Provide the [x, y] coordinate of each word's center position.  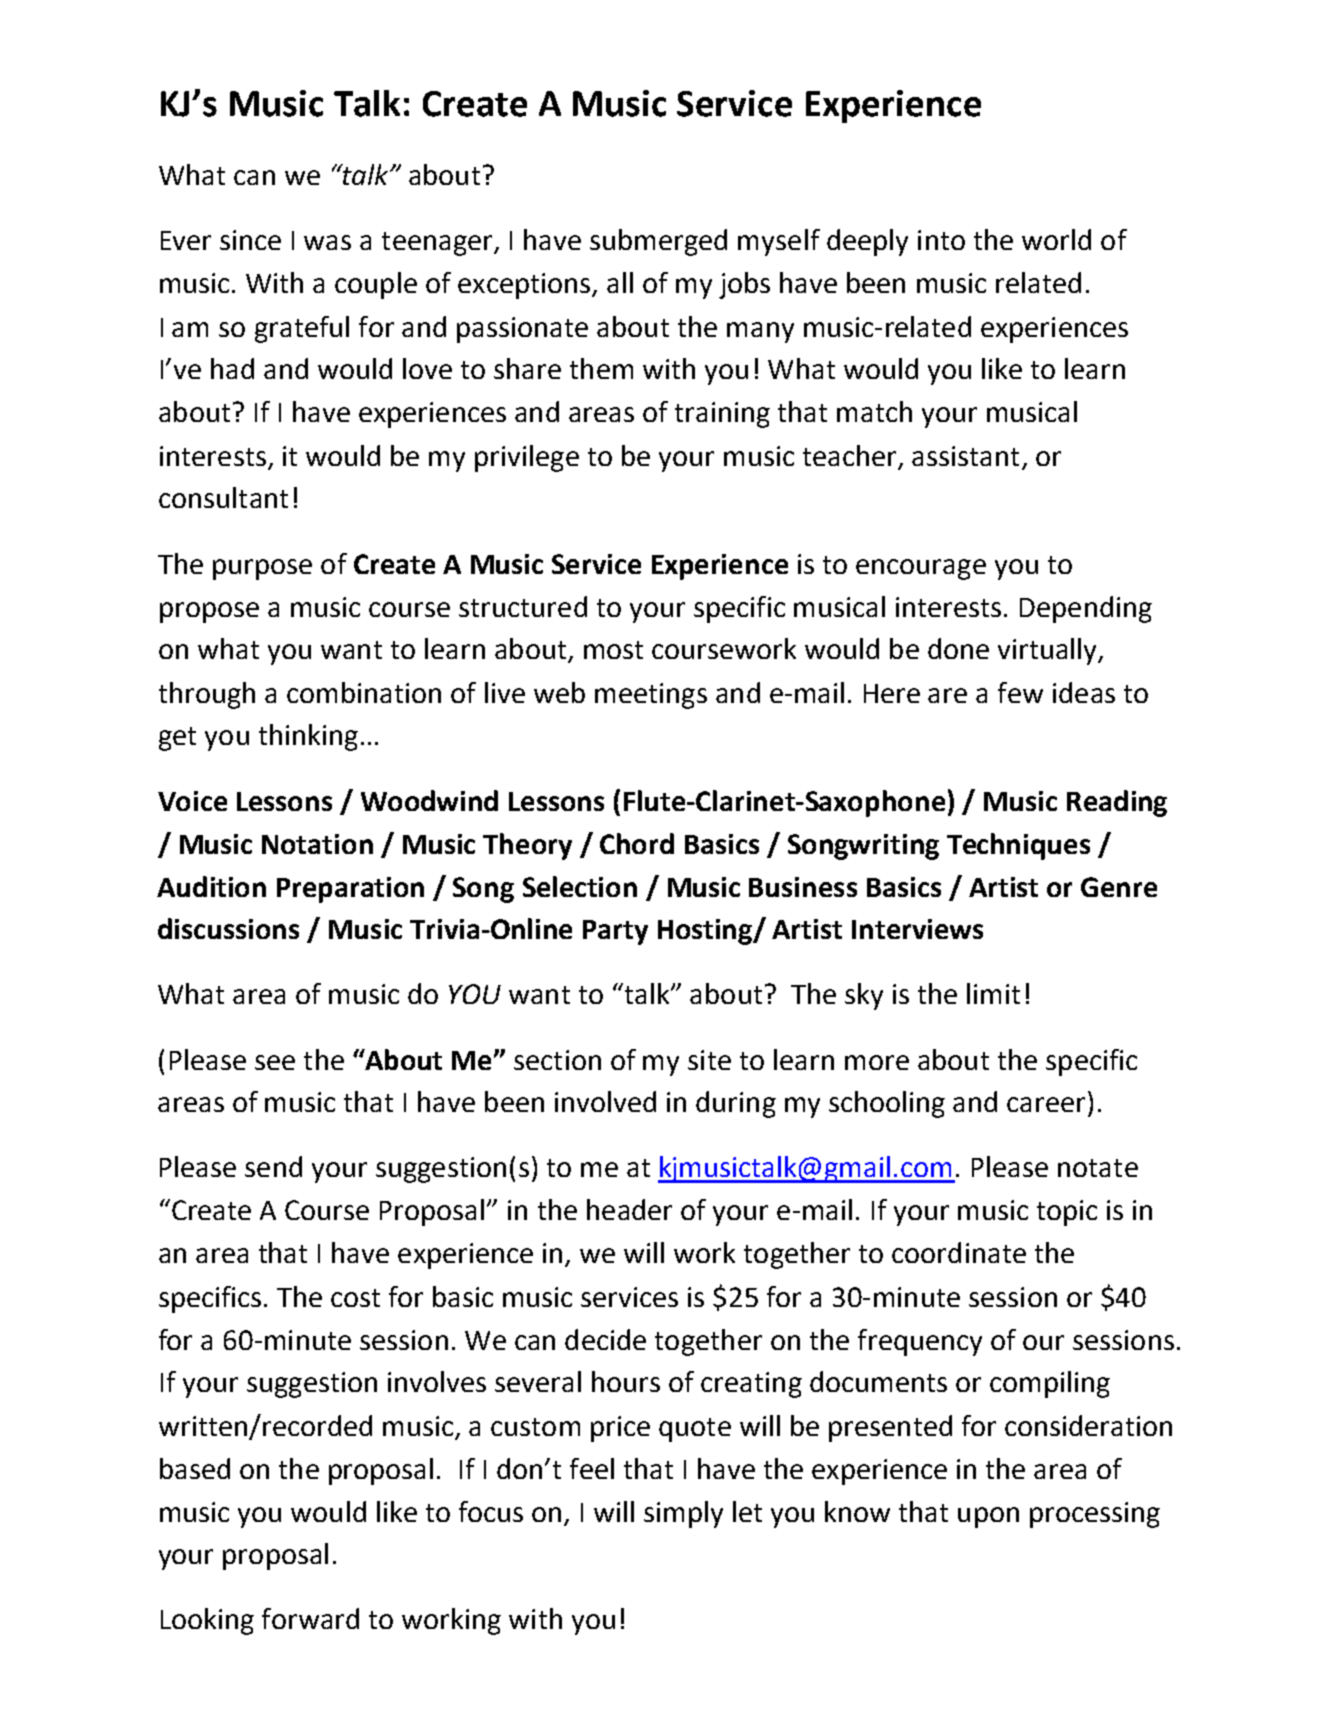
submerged [658, 242]
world [1056, 239]
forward [310, 1618]
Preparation [350, 890]
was [327, 242]
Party [615, 932]
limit [993, 993]
